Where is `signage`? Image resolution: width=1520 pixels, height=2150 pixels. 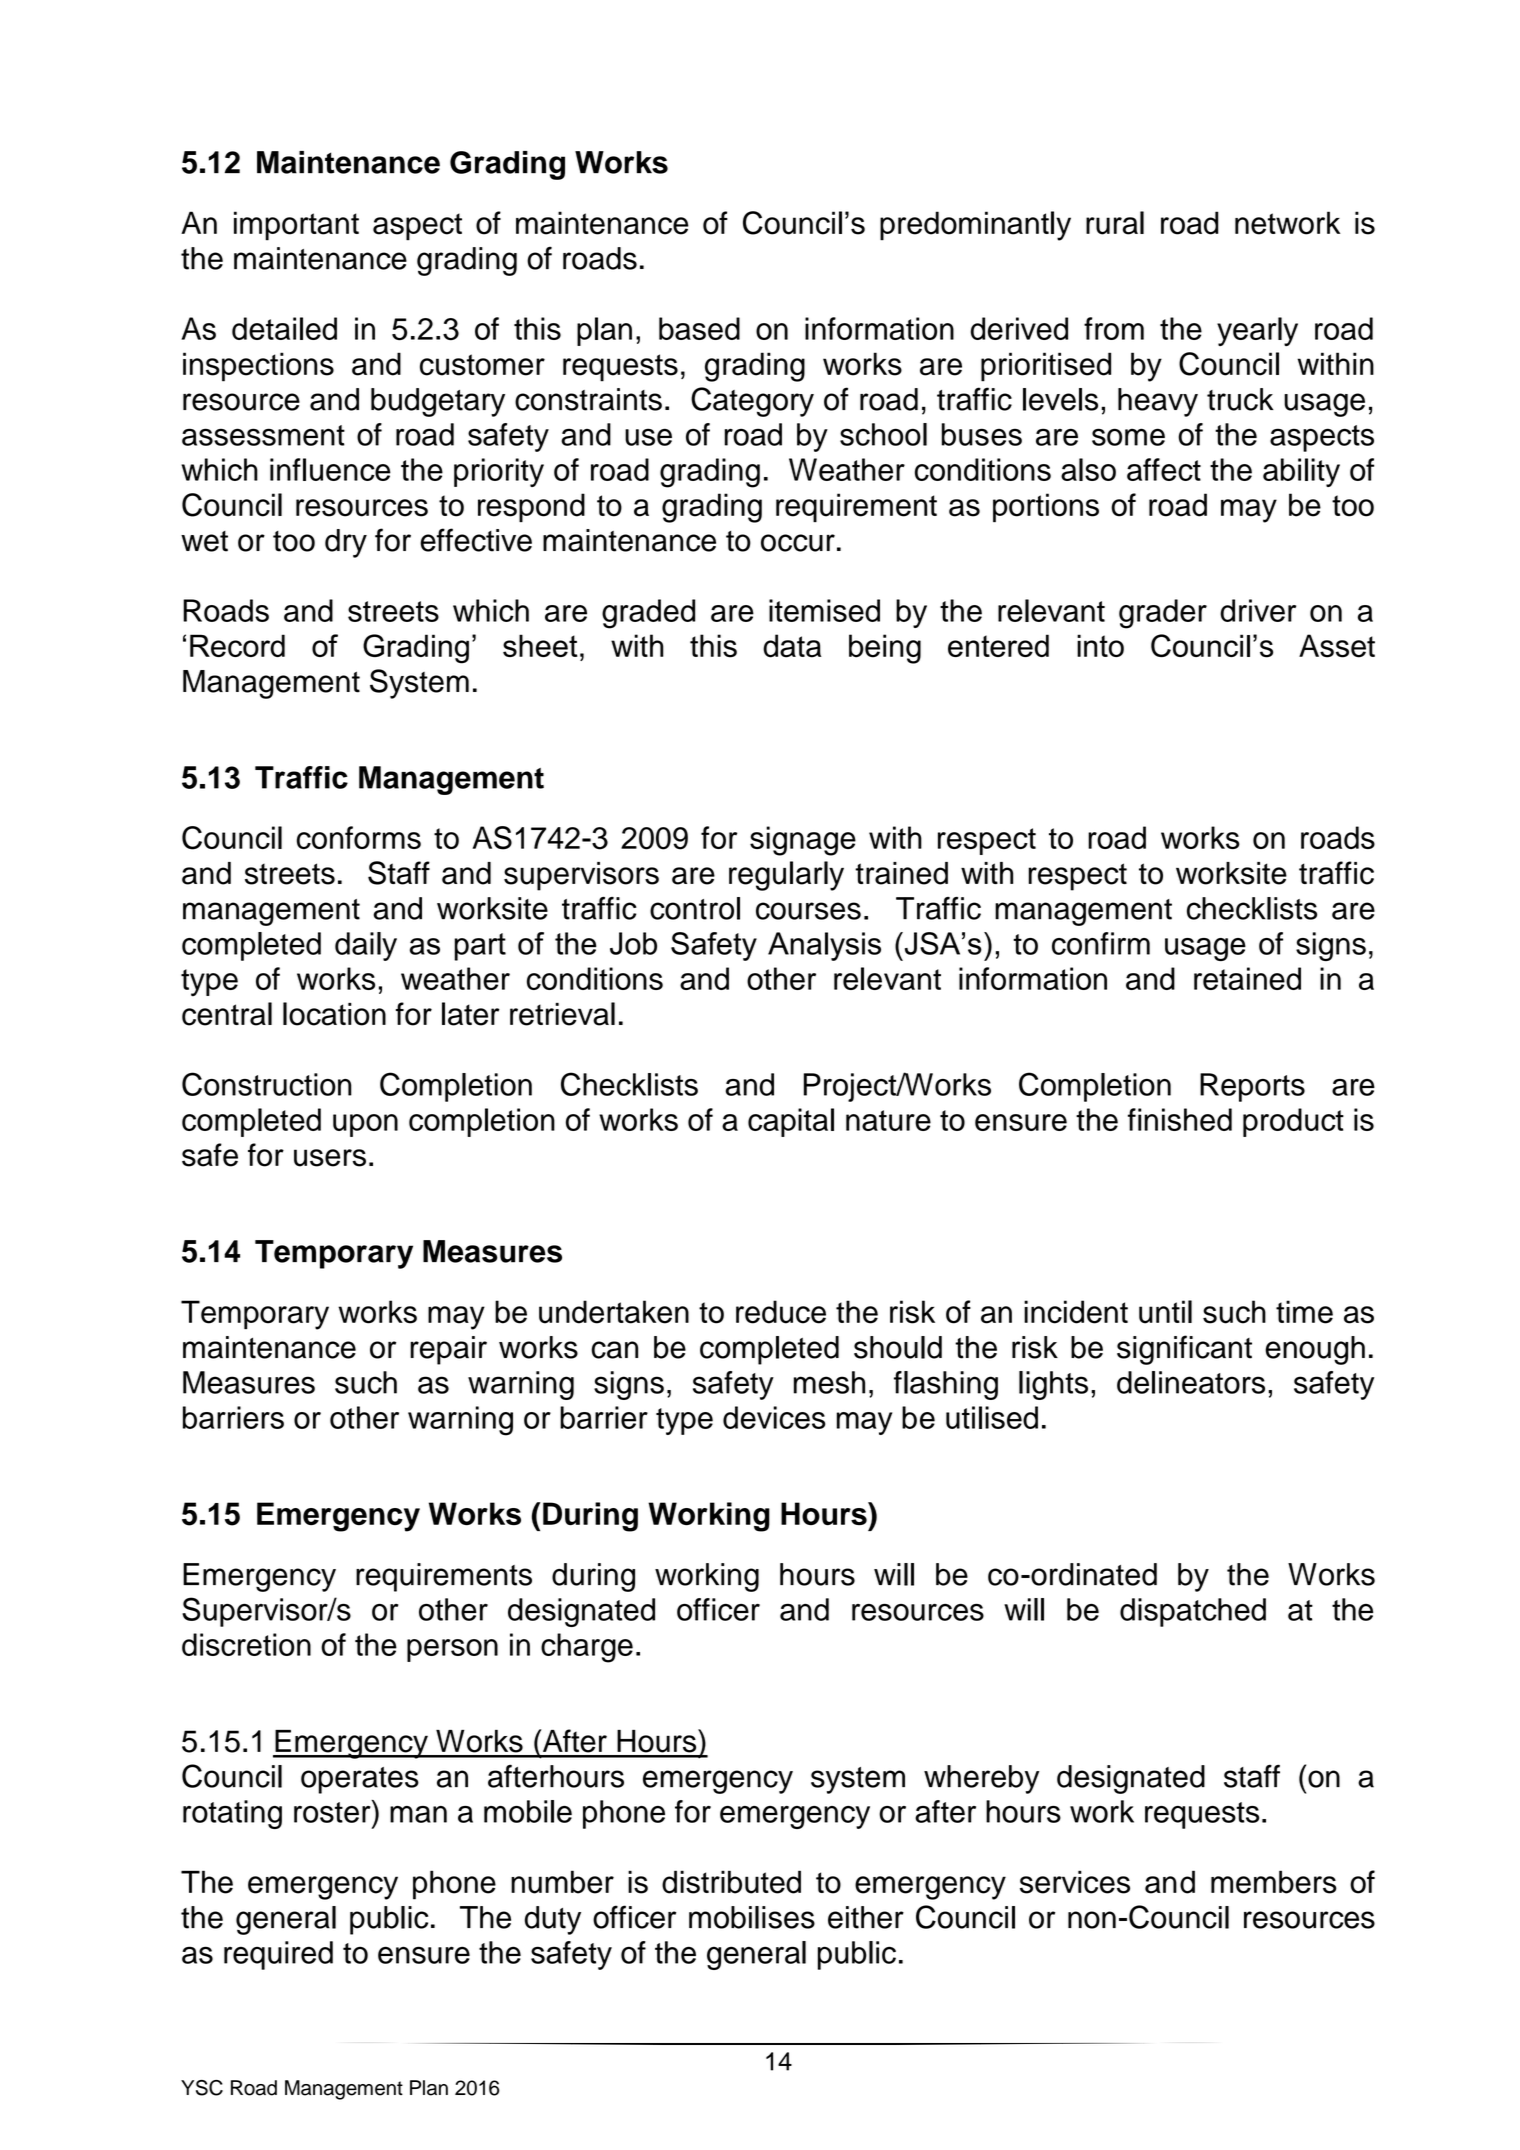 signage is located at coordinates (803, 841).
